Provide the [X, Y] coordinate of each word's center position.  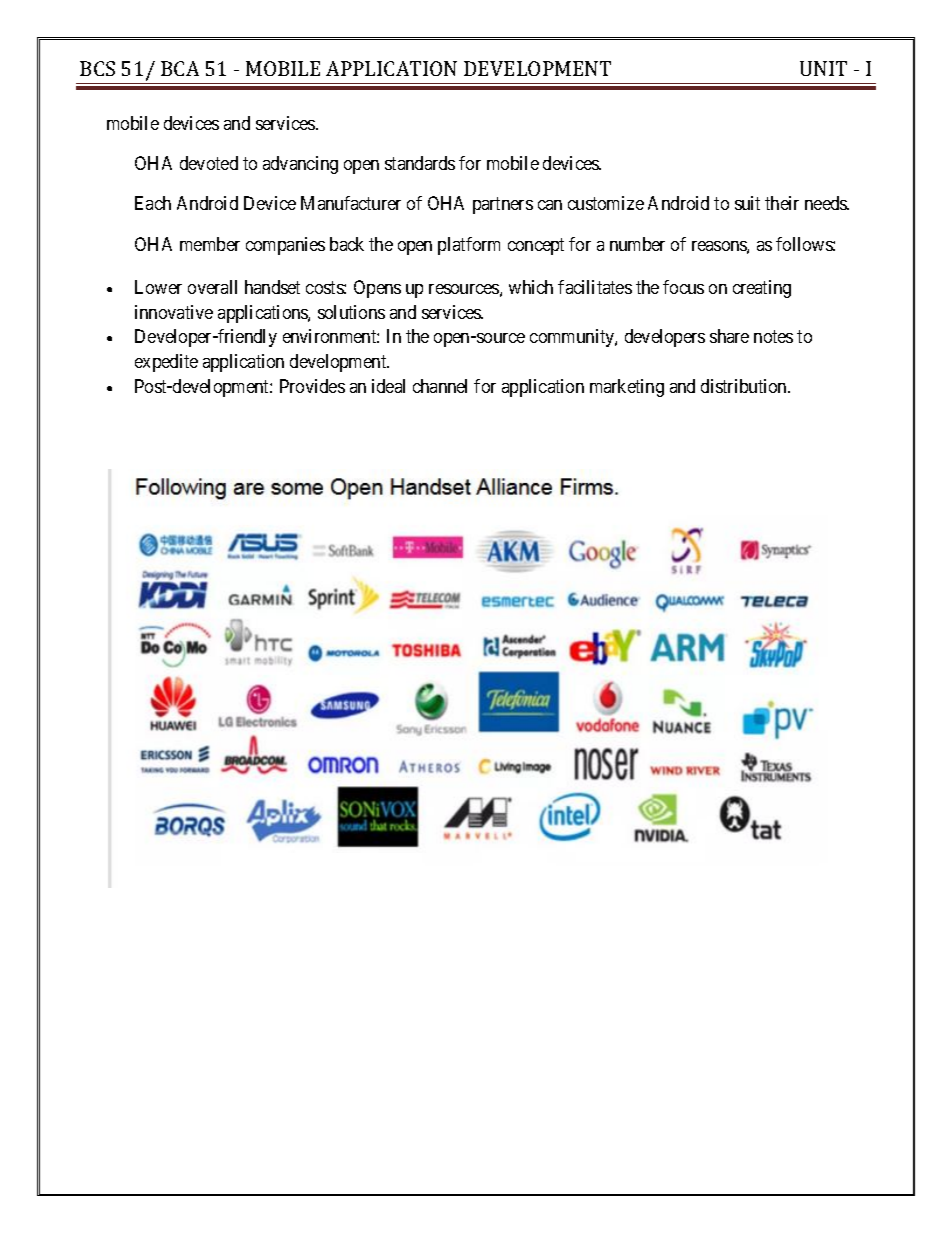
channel [440, 386]
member [210, 244]
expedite [166, 363]
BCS [97, 68]
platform [469, 246]
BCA [180, 68]
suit [747, 203]
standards [420, 163]
